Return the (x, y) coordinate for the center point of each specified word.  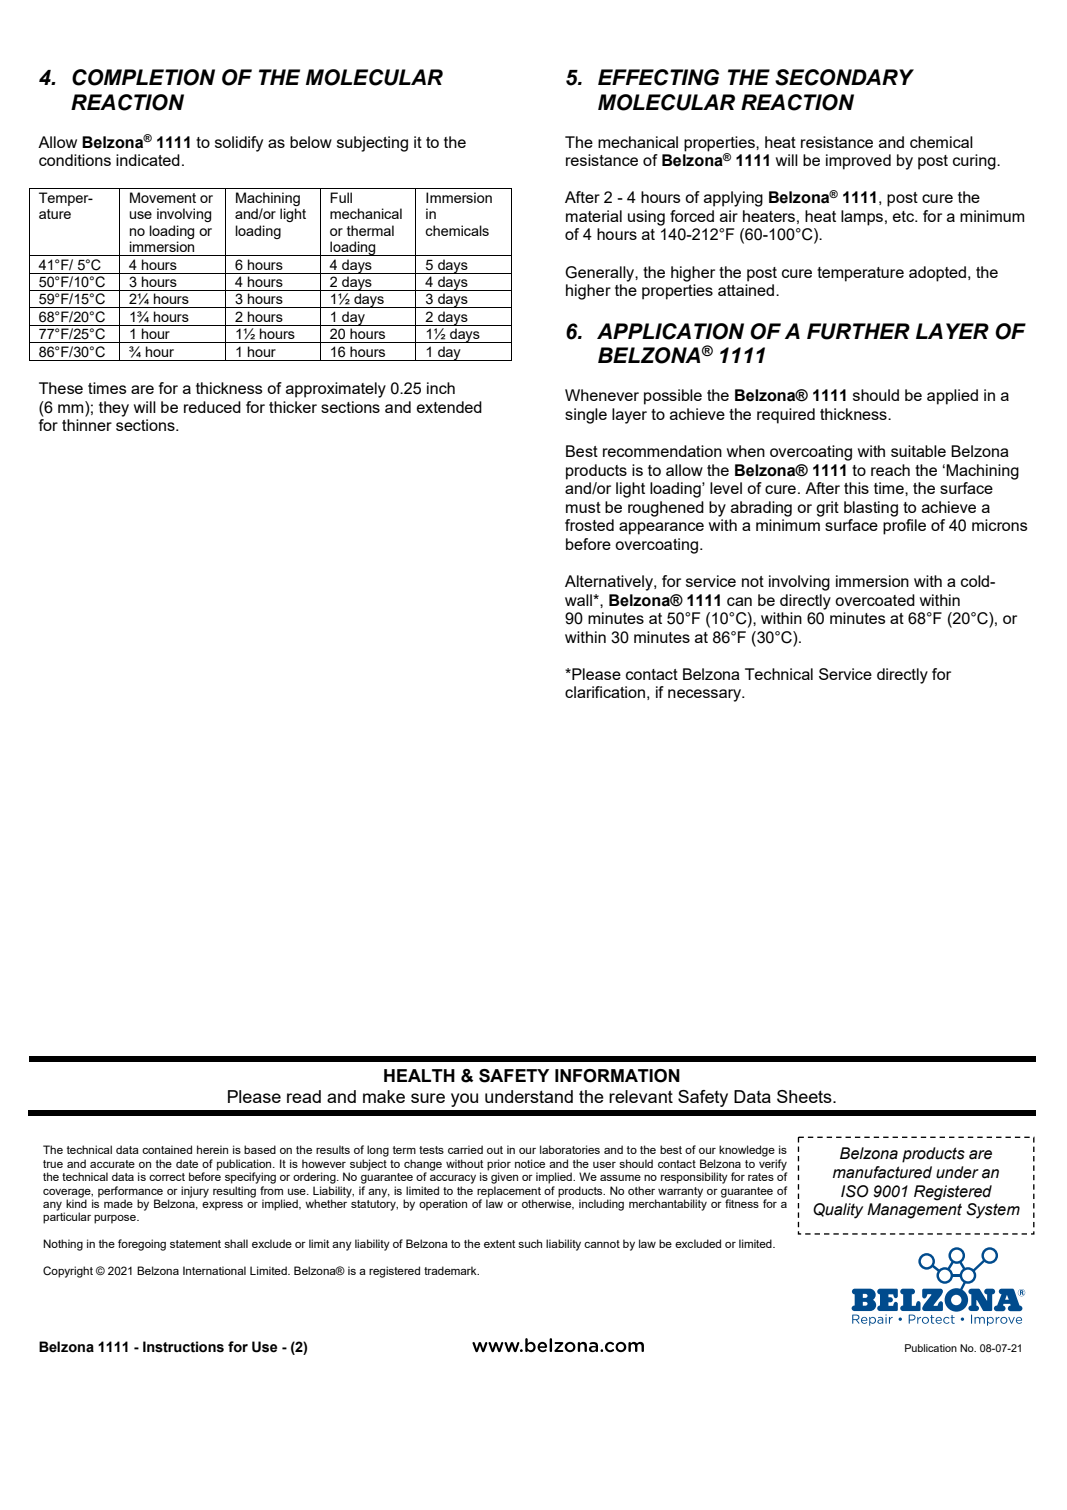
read (304, 1096)
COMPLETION (143, 77)
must (583, 507)
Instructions (183, 1347)
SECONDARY (844, 77)
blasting (871, 509)
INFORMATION (617, 1076)
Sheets (805, 1096)
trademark (451, 1270)
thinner (87, 425)
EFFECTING (658, 77)
